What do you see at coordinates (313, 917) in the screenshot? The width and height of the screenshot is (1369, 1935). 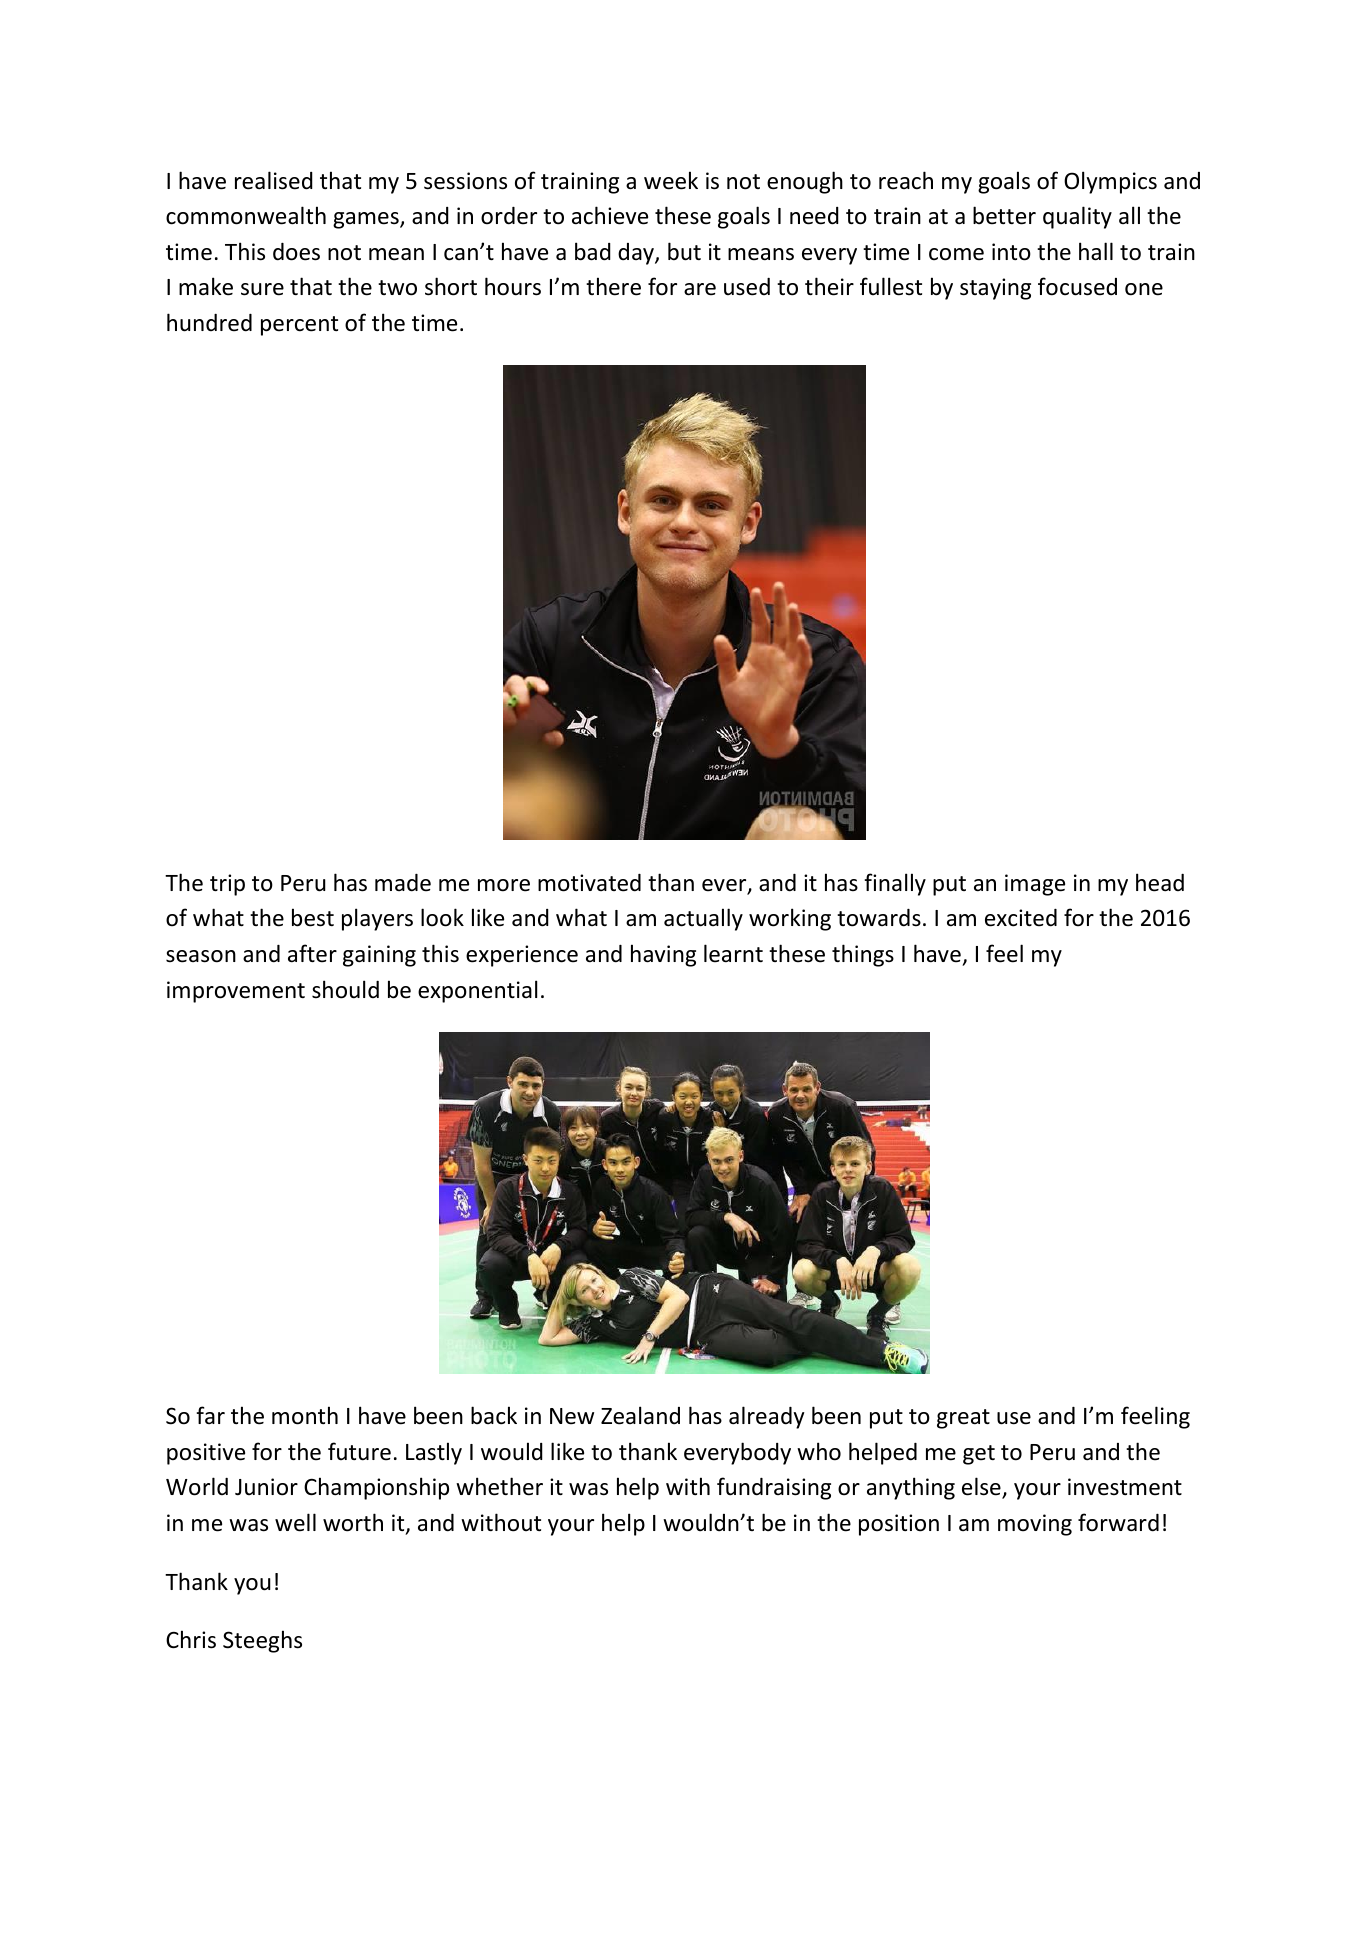 I see `best` at bounding box center [313, 917].
